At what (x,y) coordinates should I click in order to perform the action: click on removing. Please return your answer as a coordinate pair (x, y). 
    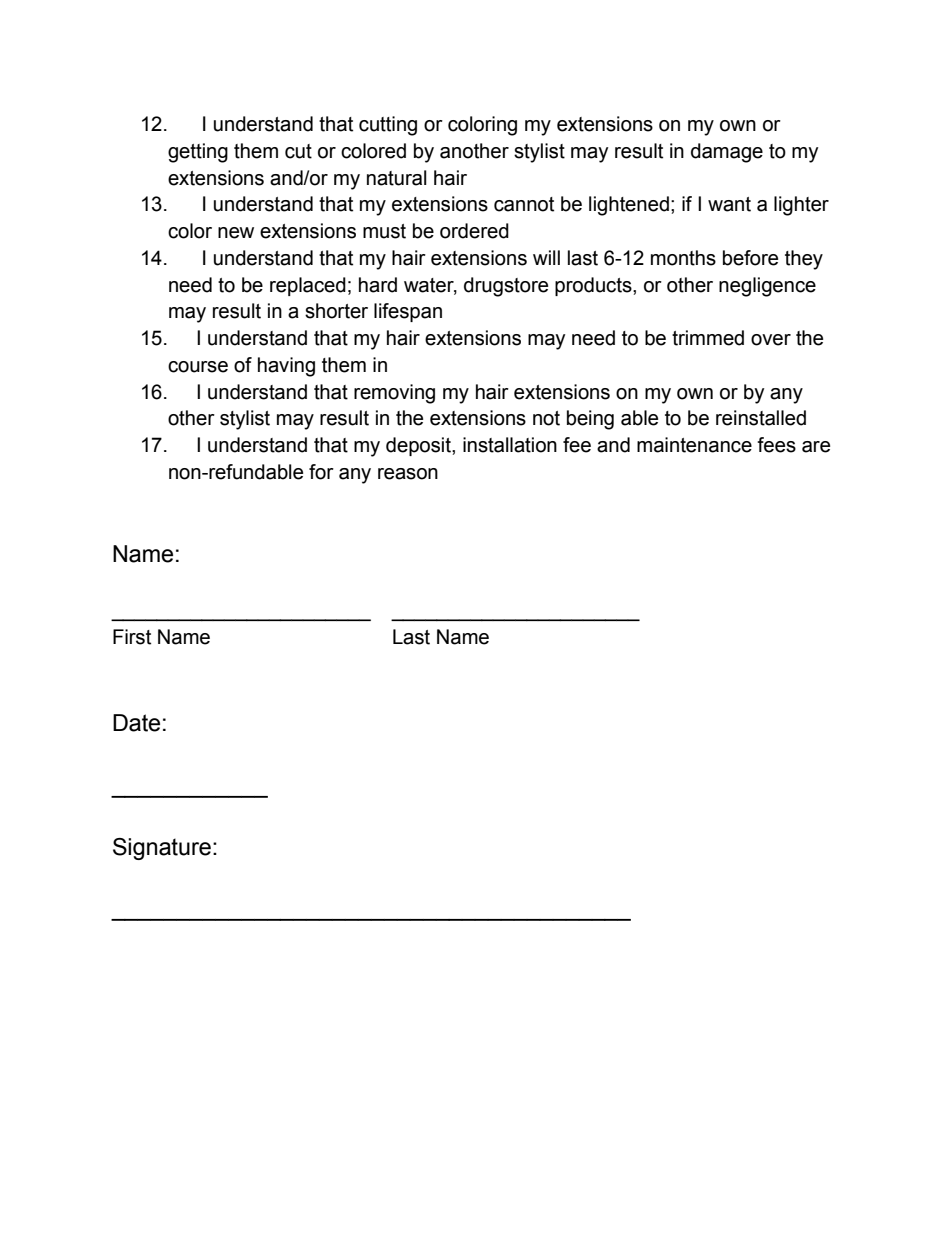
    Looking at the image, I should click on (394, 394).
